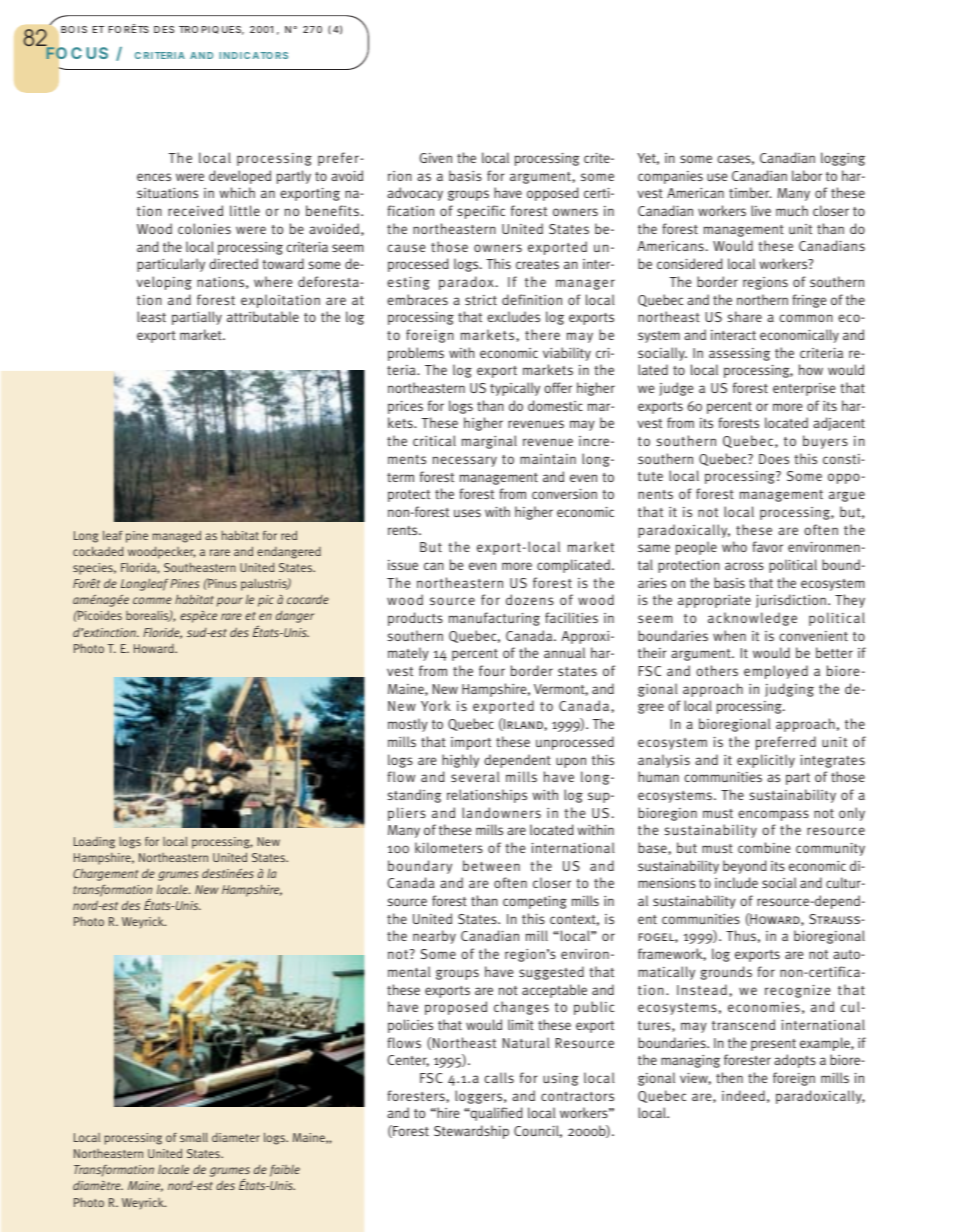 Image resolution: width=956 pixels, height=1232 pixels. I want to click on least, so click(151, 316).
